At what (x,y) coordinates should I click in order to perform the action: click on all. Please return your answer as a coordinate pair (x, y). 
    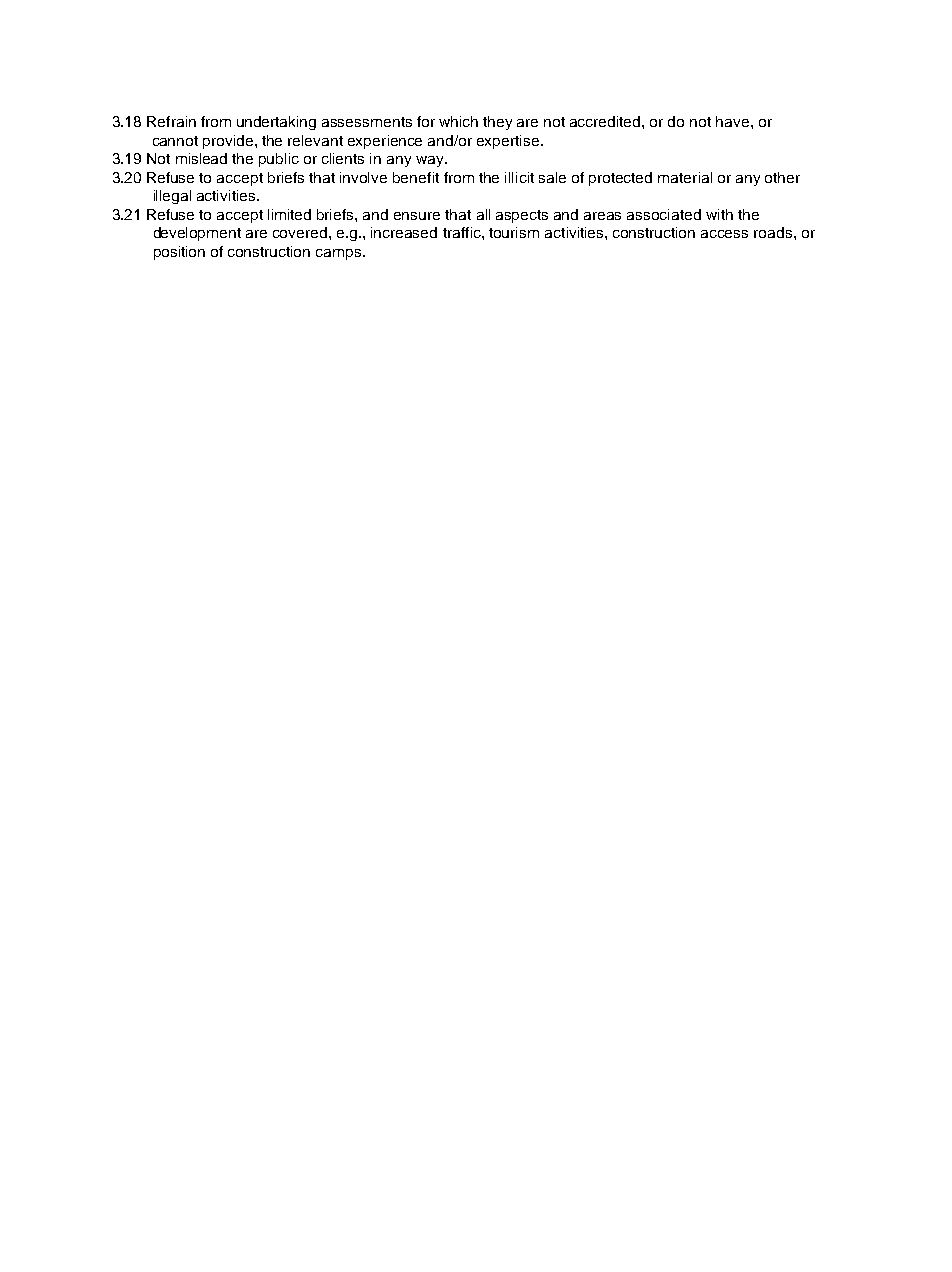
    Looking at the image, I should click on (483, 214).
